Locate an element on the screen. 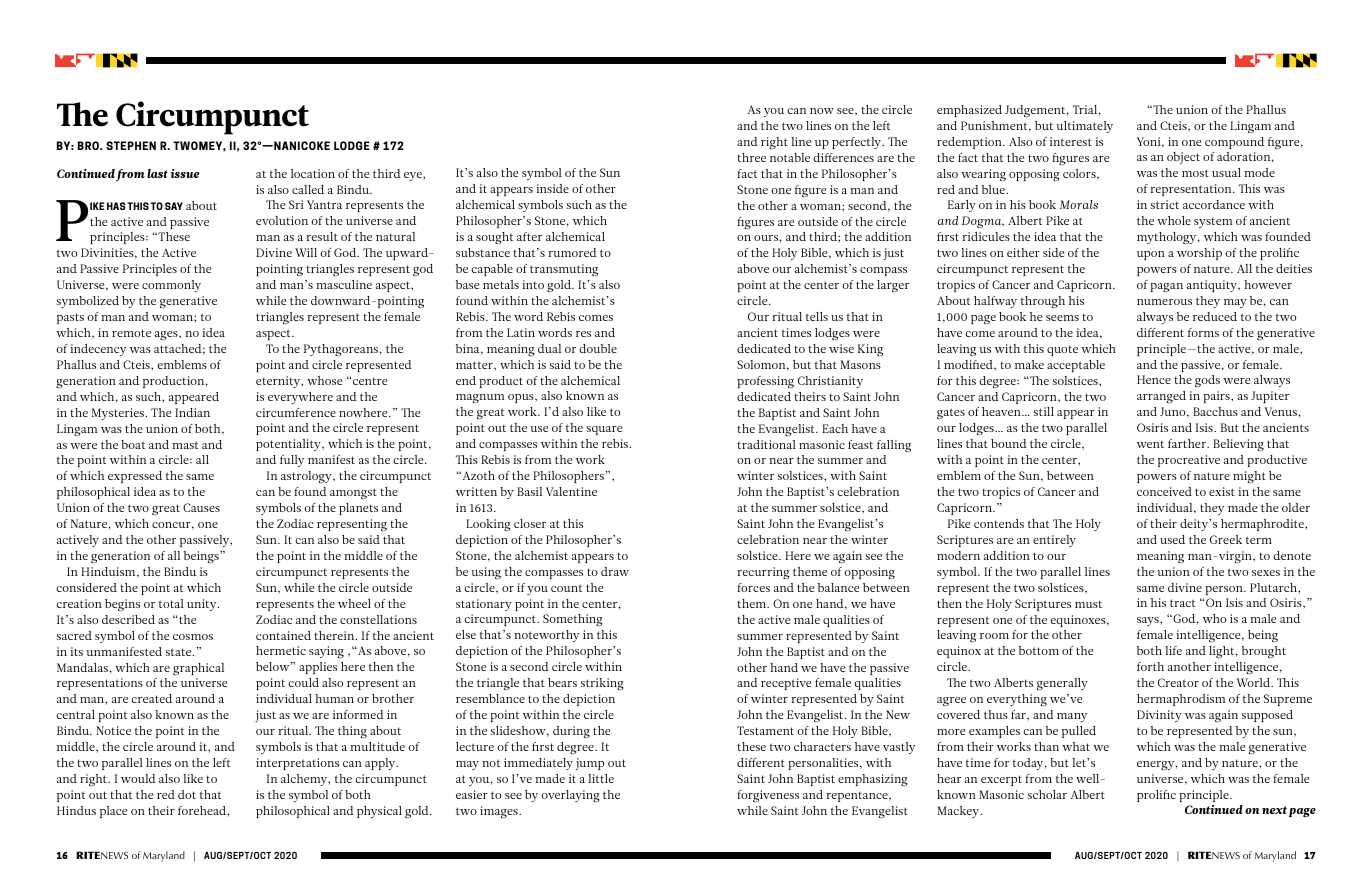 This screenshot has width=1372, height=891. dot is located at coordinates (187, 794).
